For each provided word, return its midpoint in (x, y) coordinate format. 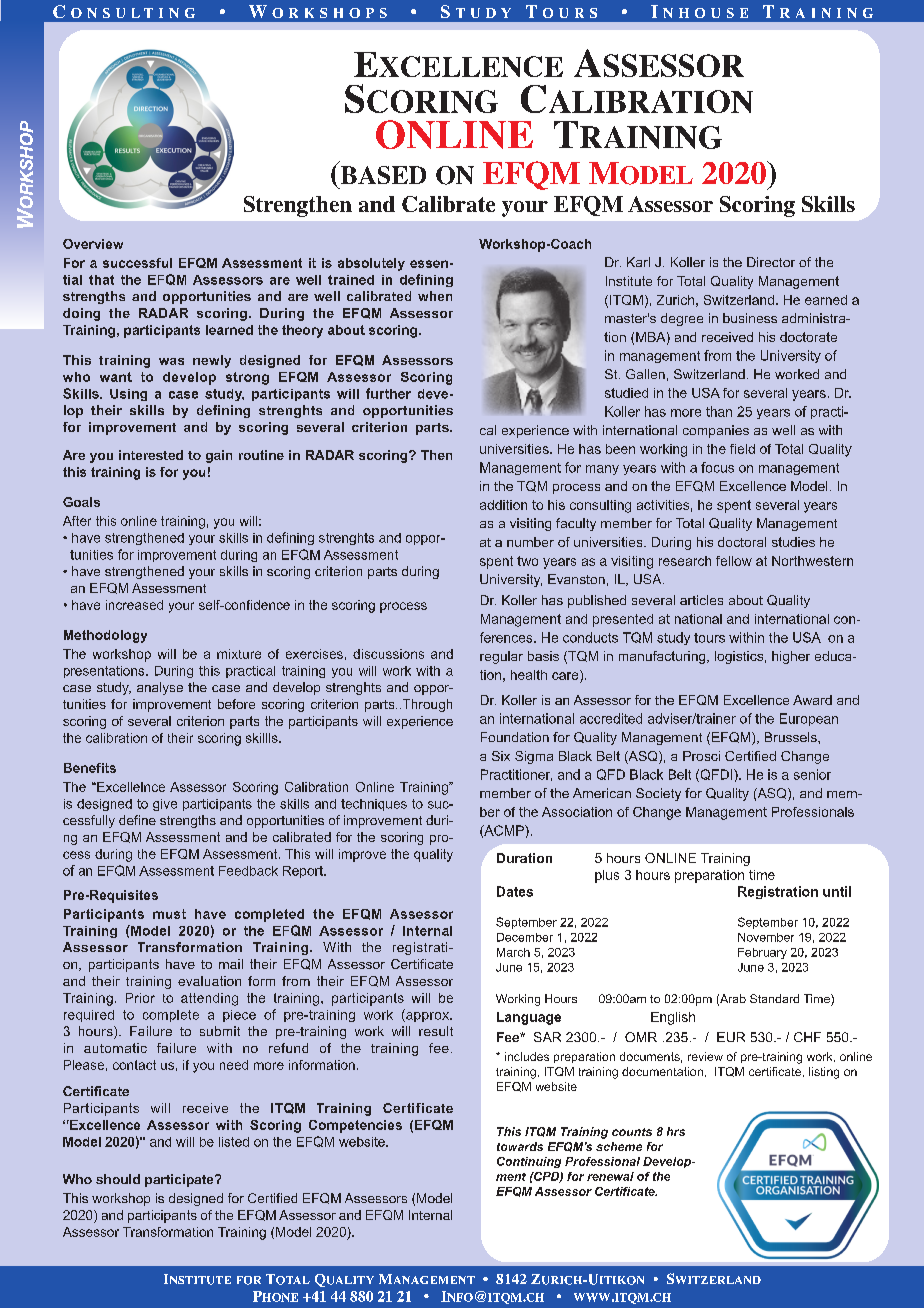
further (388, 393)
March (513, 952)
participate (180, 1180)
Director (771, 262)
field (742, 449)
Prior (140, 998)
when (435, 296)
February (762, 953)
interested (151, 455)
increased (134, 605)
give (165, 805)
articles (701, 600)
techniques (374, 805)
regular (501, 657)
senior (812, 774)
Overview (93, 244)
